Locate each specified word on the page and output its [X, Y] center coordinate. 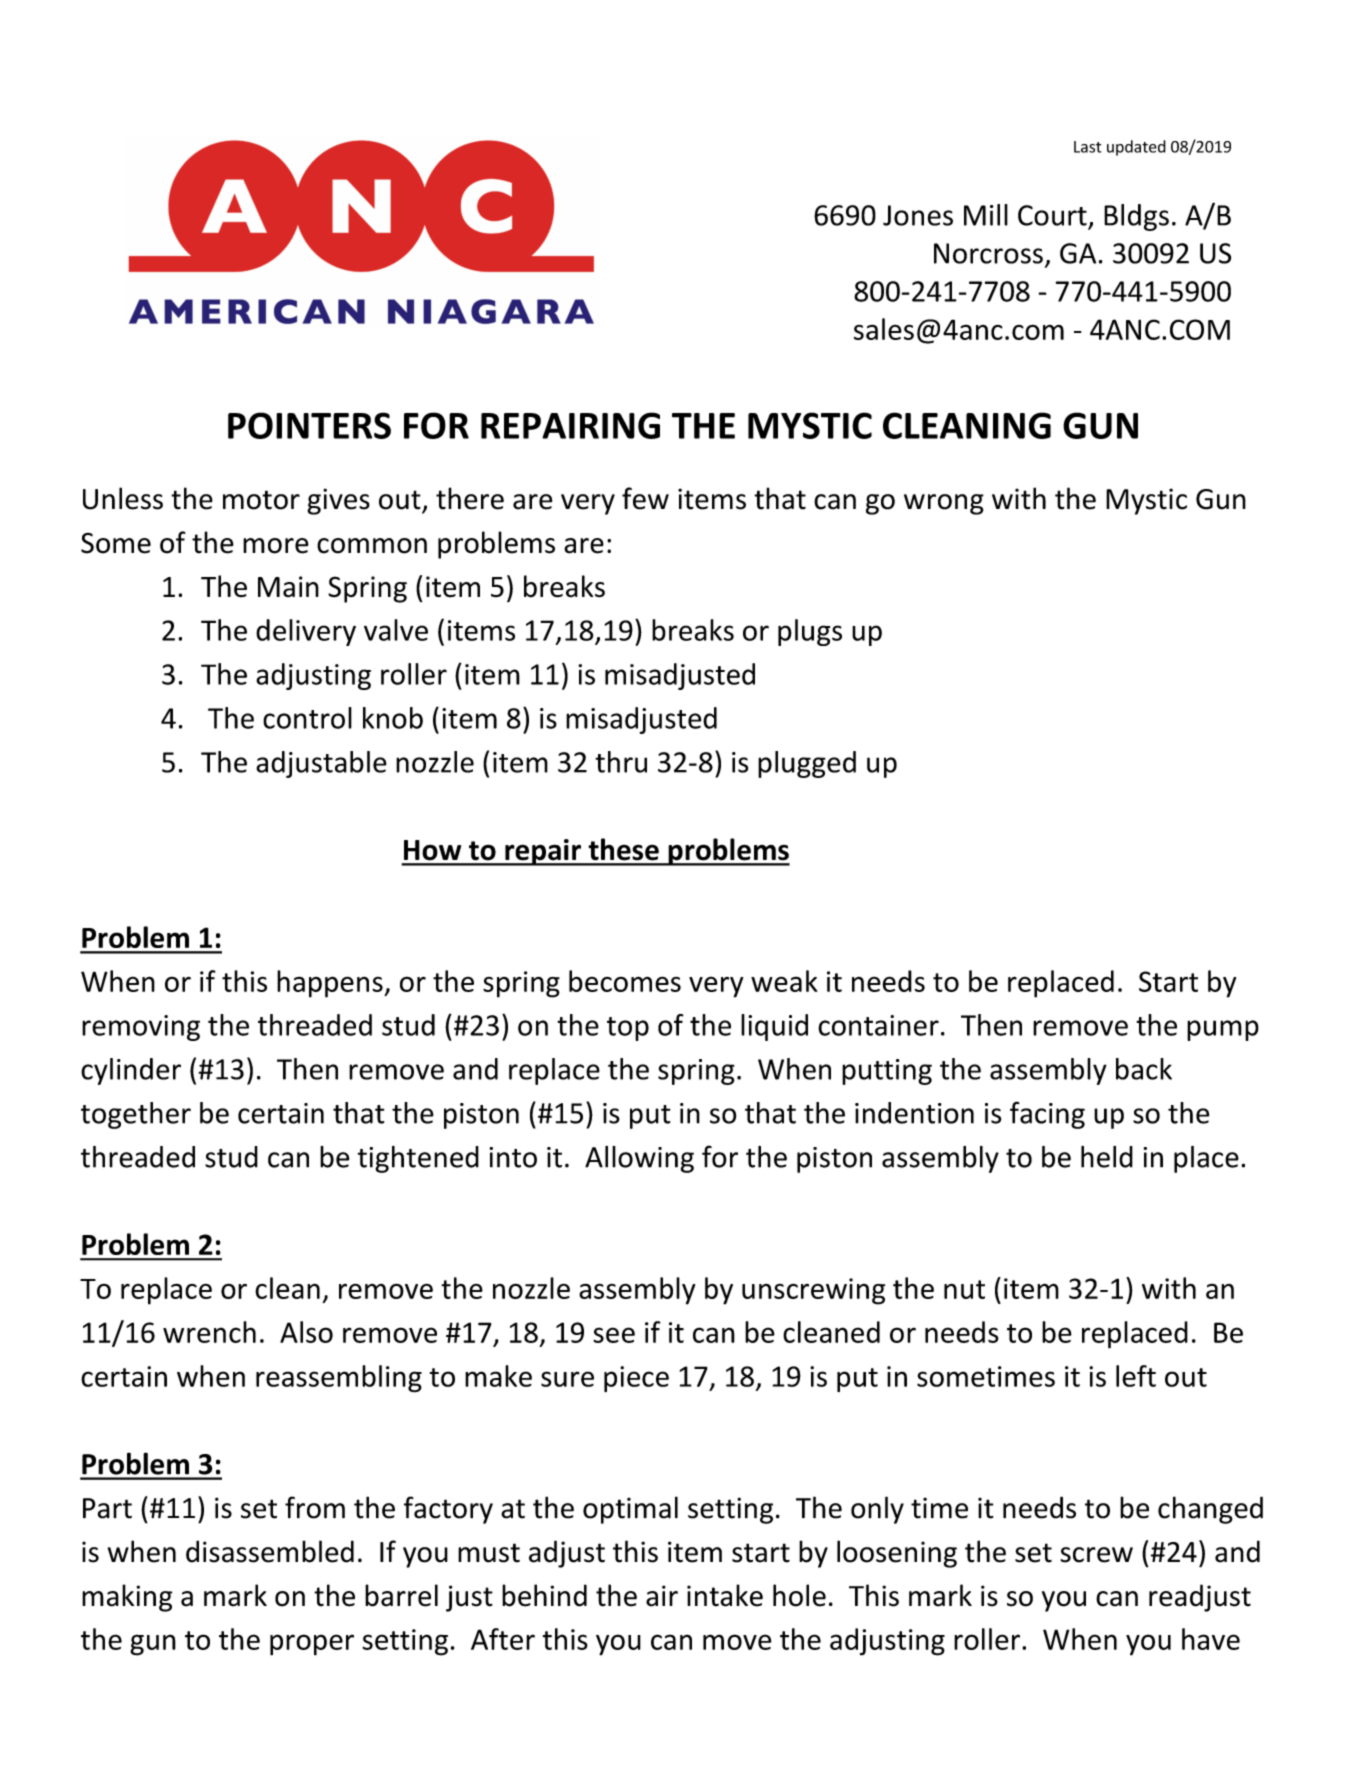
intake [725, 1595]
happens [331, 984]
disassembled [270, 1551]
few [645, 498]
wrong [944, 504]
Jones [918, 215]
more [276, 546]
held [1107, 1157]
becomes [625, 981]
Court [1052, 215]
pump [1223, 1030]
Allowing [639, 1159]
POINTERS [309, 425]
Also [306, 1332]
